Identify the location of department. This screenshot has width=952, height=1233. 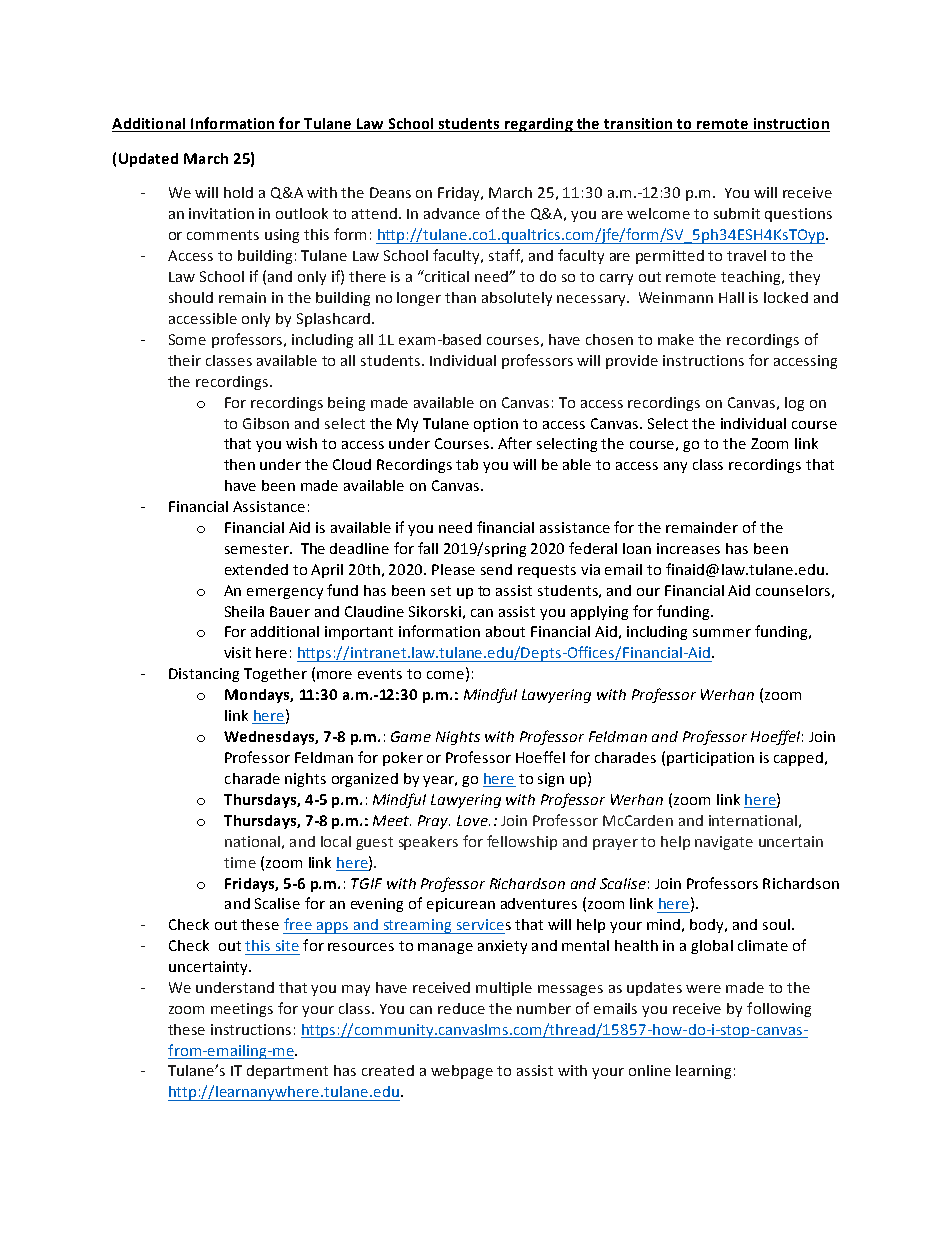
(287, 1072).
